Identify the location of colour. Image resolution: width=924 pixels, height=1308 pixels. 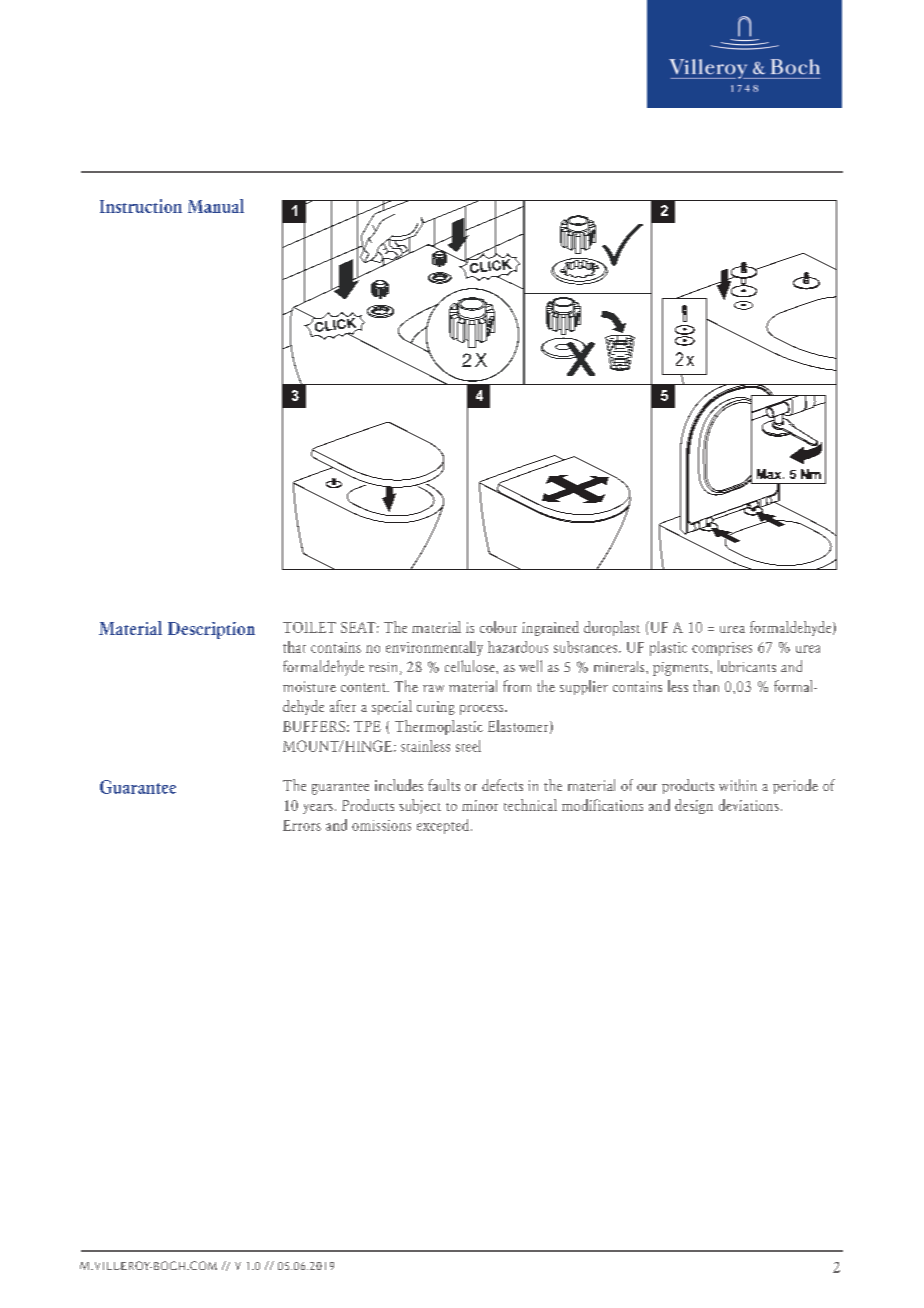
(498, 627).
